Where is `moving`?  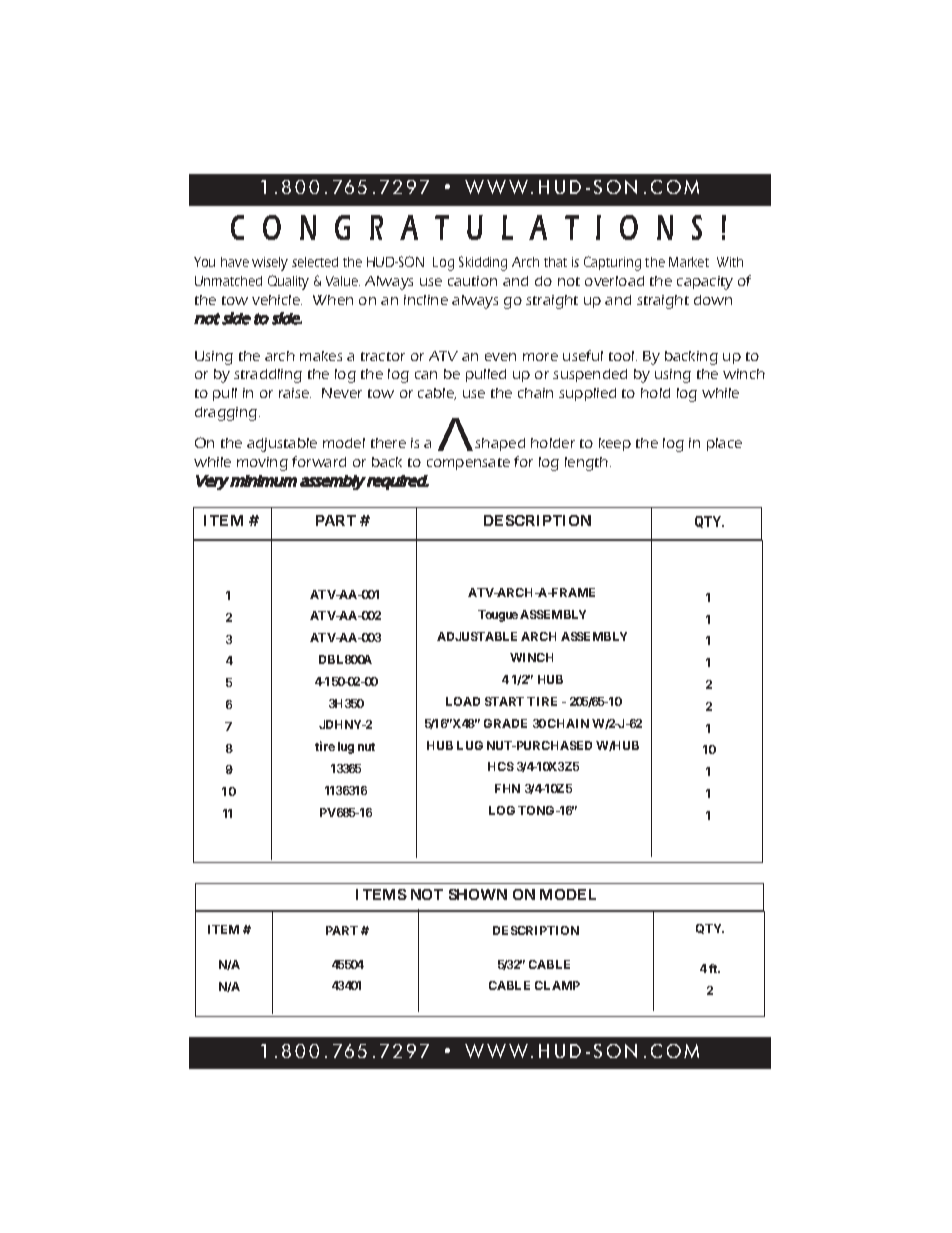
moving is located at coordinates (262, 464).
